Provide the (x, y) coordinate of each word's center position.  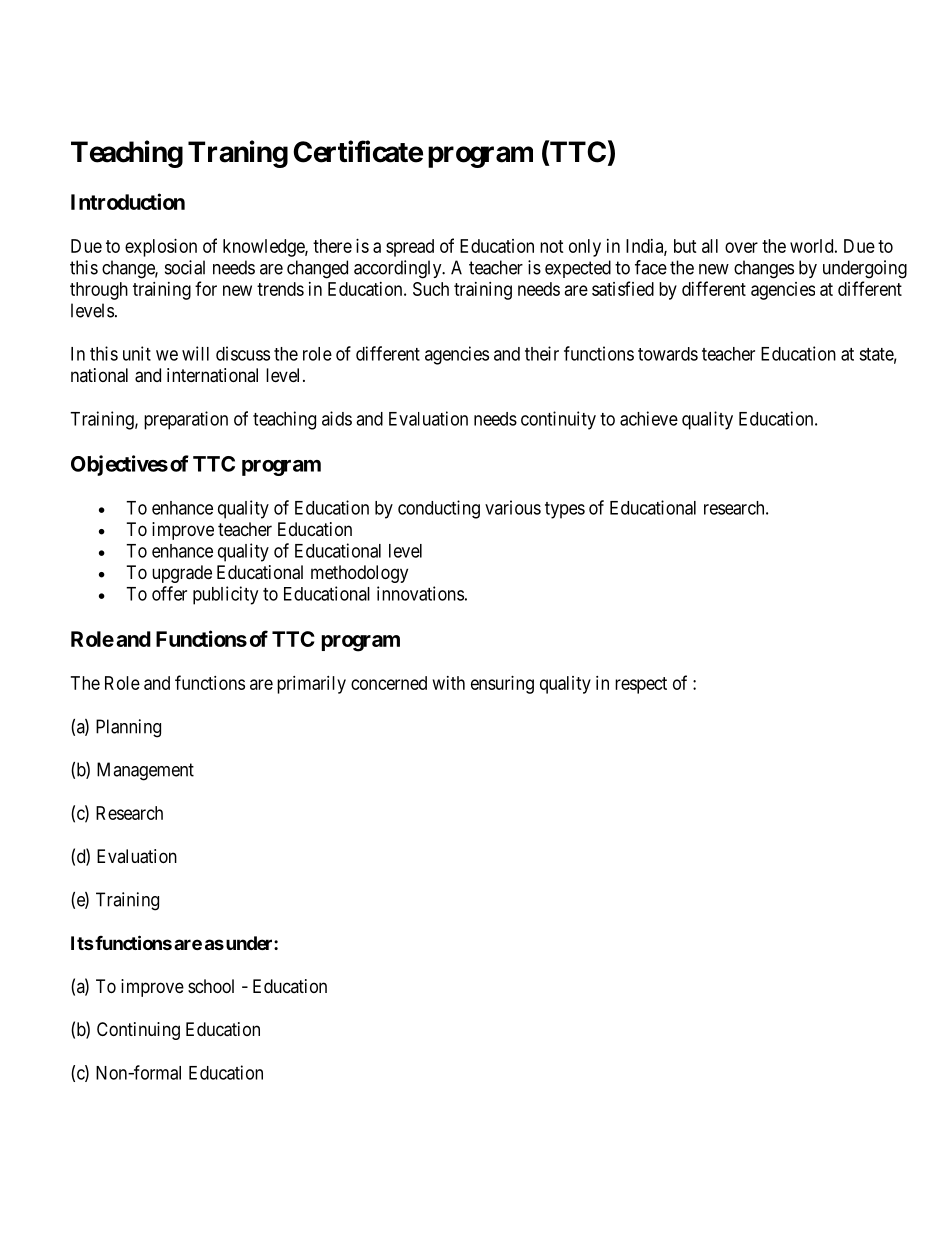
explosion (161, 248)
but (685, 246)
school (211, 986)
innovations (420, 593)
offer (169, 593)
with (449, 683)
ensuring (502, 685)
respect (641, 685)
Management (145, 771)
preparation (186, 420)
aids (337, 418)
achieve (649, 418)
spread (410, 248)
